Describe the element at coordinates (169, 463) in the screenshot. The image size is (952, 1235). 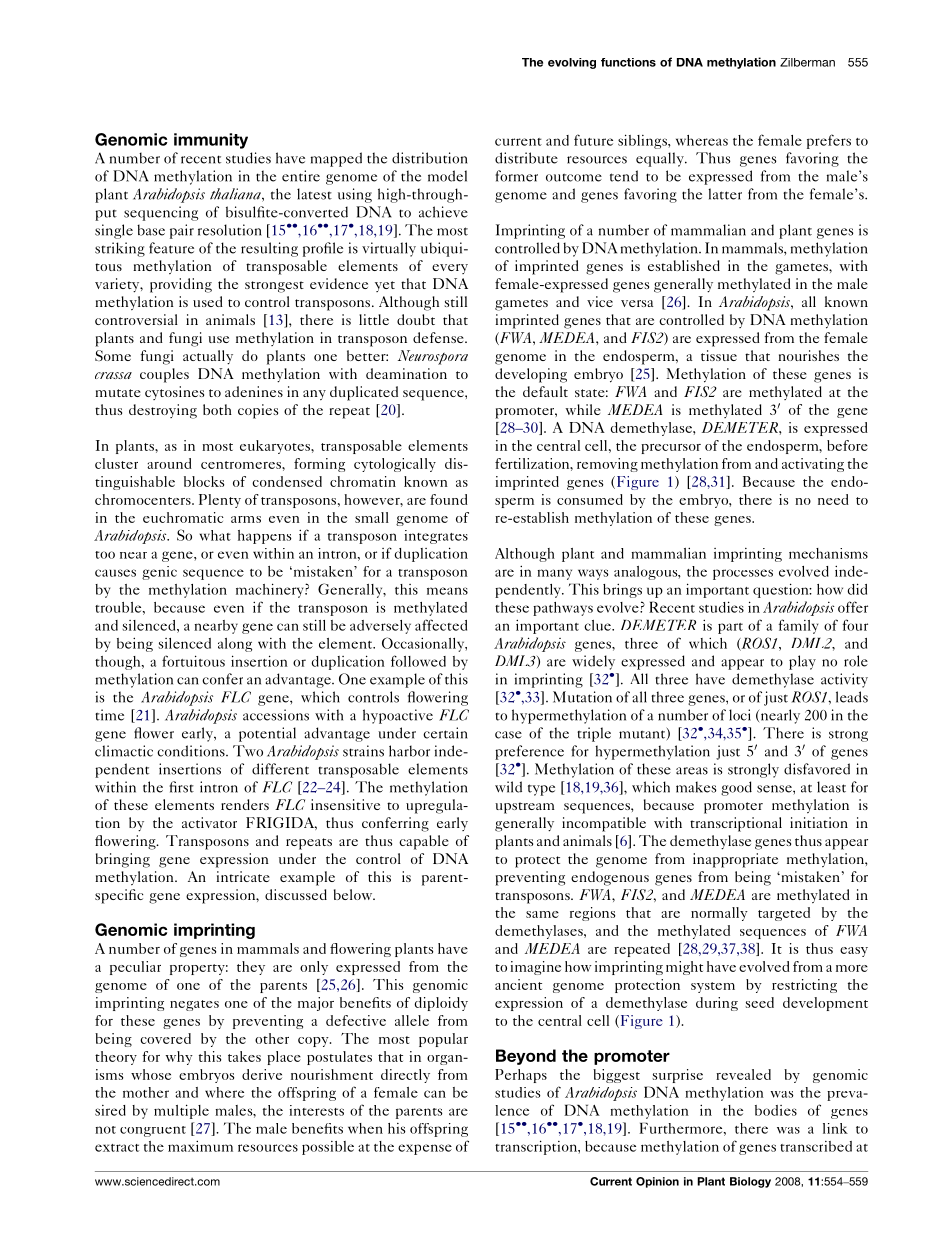
I see `around` at that location.
